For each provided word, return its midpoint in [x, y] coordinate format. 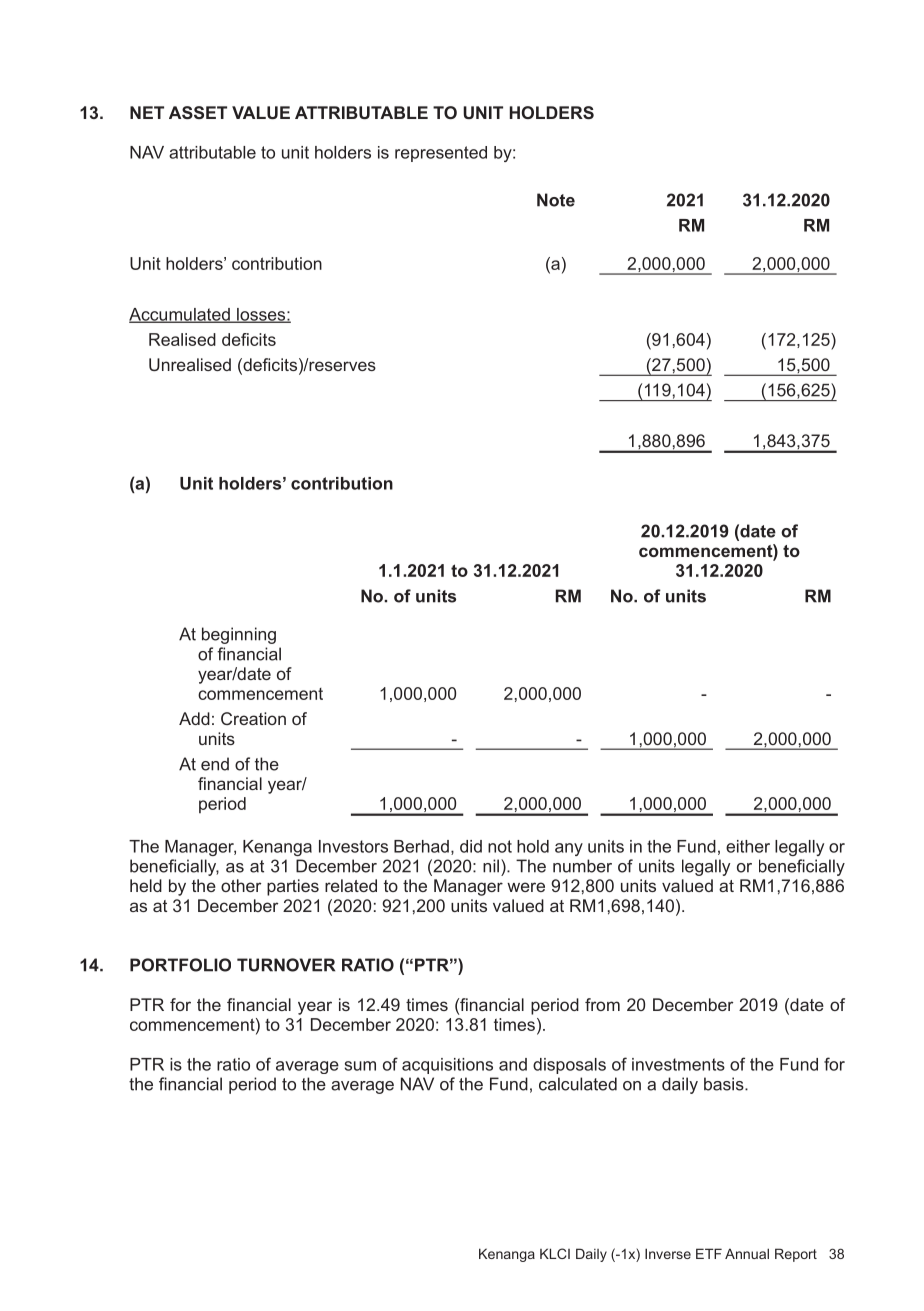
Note [556, 200]
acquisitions [447, 1066]
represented [441, 154]
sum [360, 1066]
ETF [709, 1253]
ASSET [198, 112]
